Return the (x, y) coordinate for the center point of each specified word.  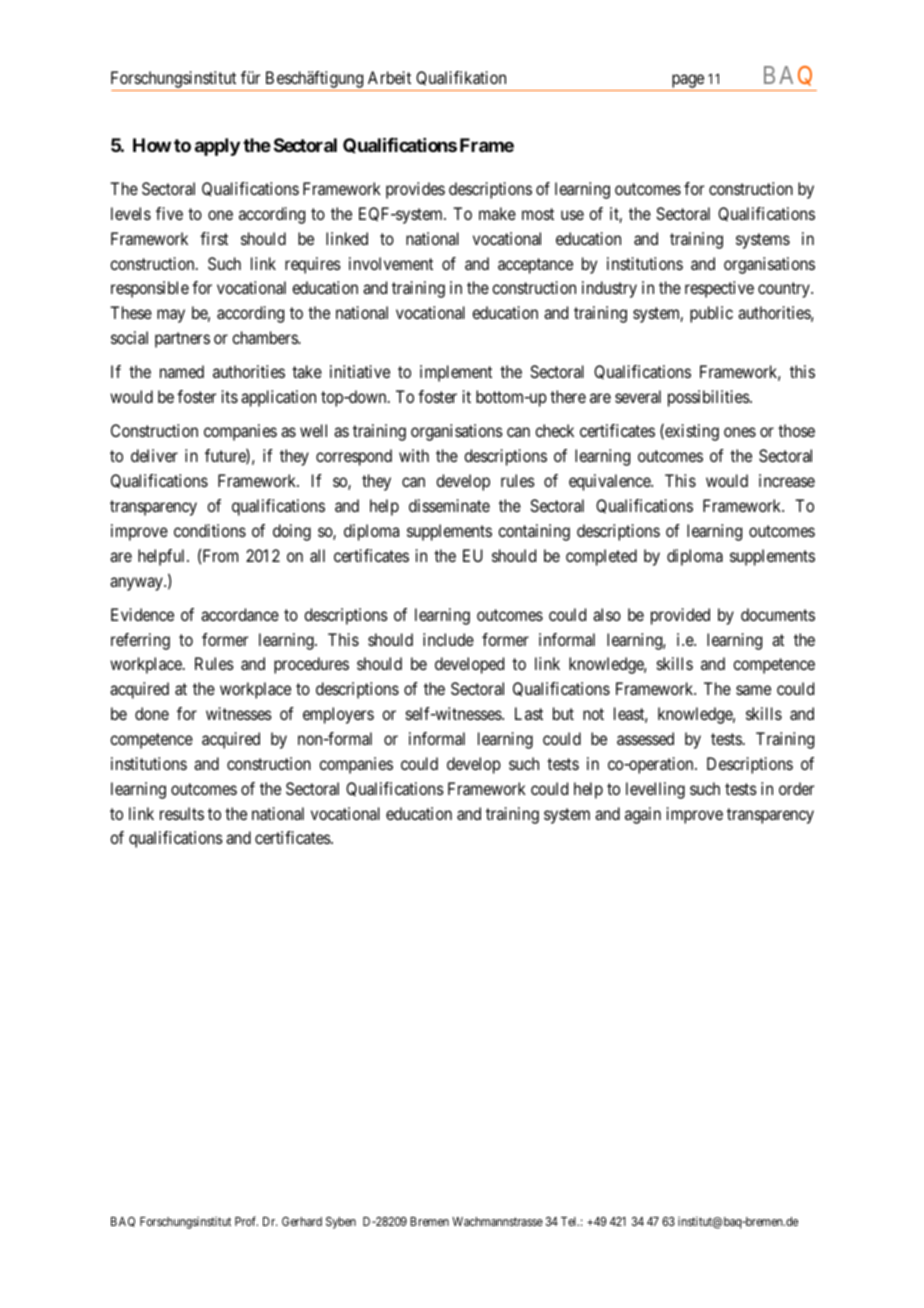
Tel (570, 1221)
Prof (246, 1221)
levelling (655, 790)
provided (680, 616)
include (448, 639)
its (230, 396)
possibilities (709, 398)
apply (217, 147)
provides (415, 190)
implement (456, 373)
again (643, 815)
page (687, 82)
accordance (240, 614)
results (182, 813)
